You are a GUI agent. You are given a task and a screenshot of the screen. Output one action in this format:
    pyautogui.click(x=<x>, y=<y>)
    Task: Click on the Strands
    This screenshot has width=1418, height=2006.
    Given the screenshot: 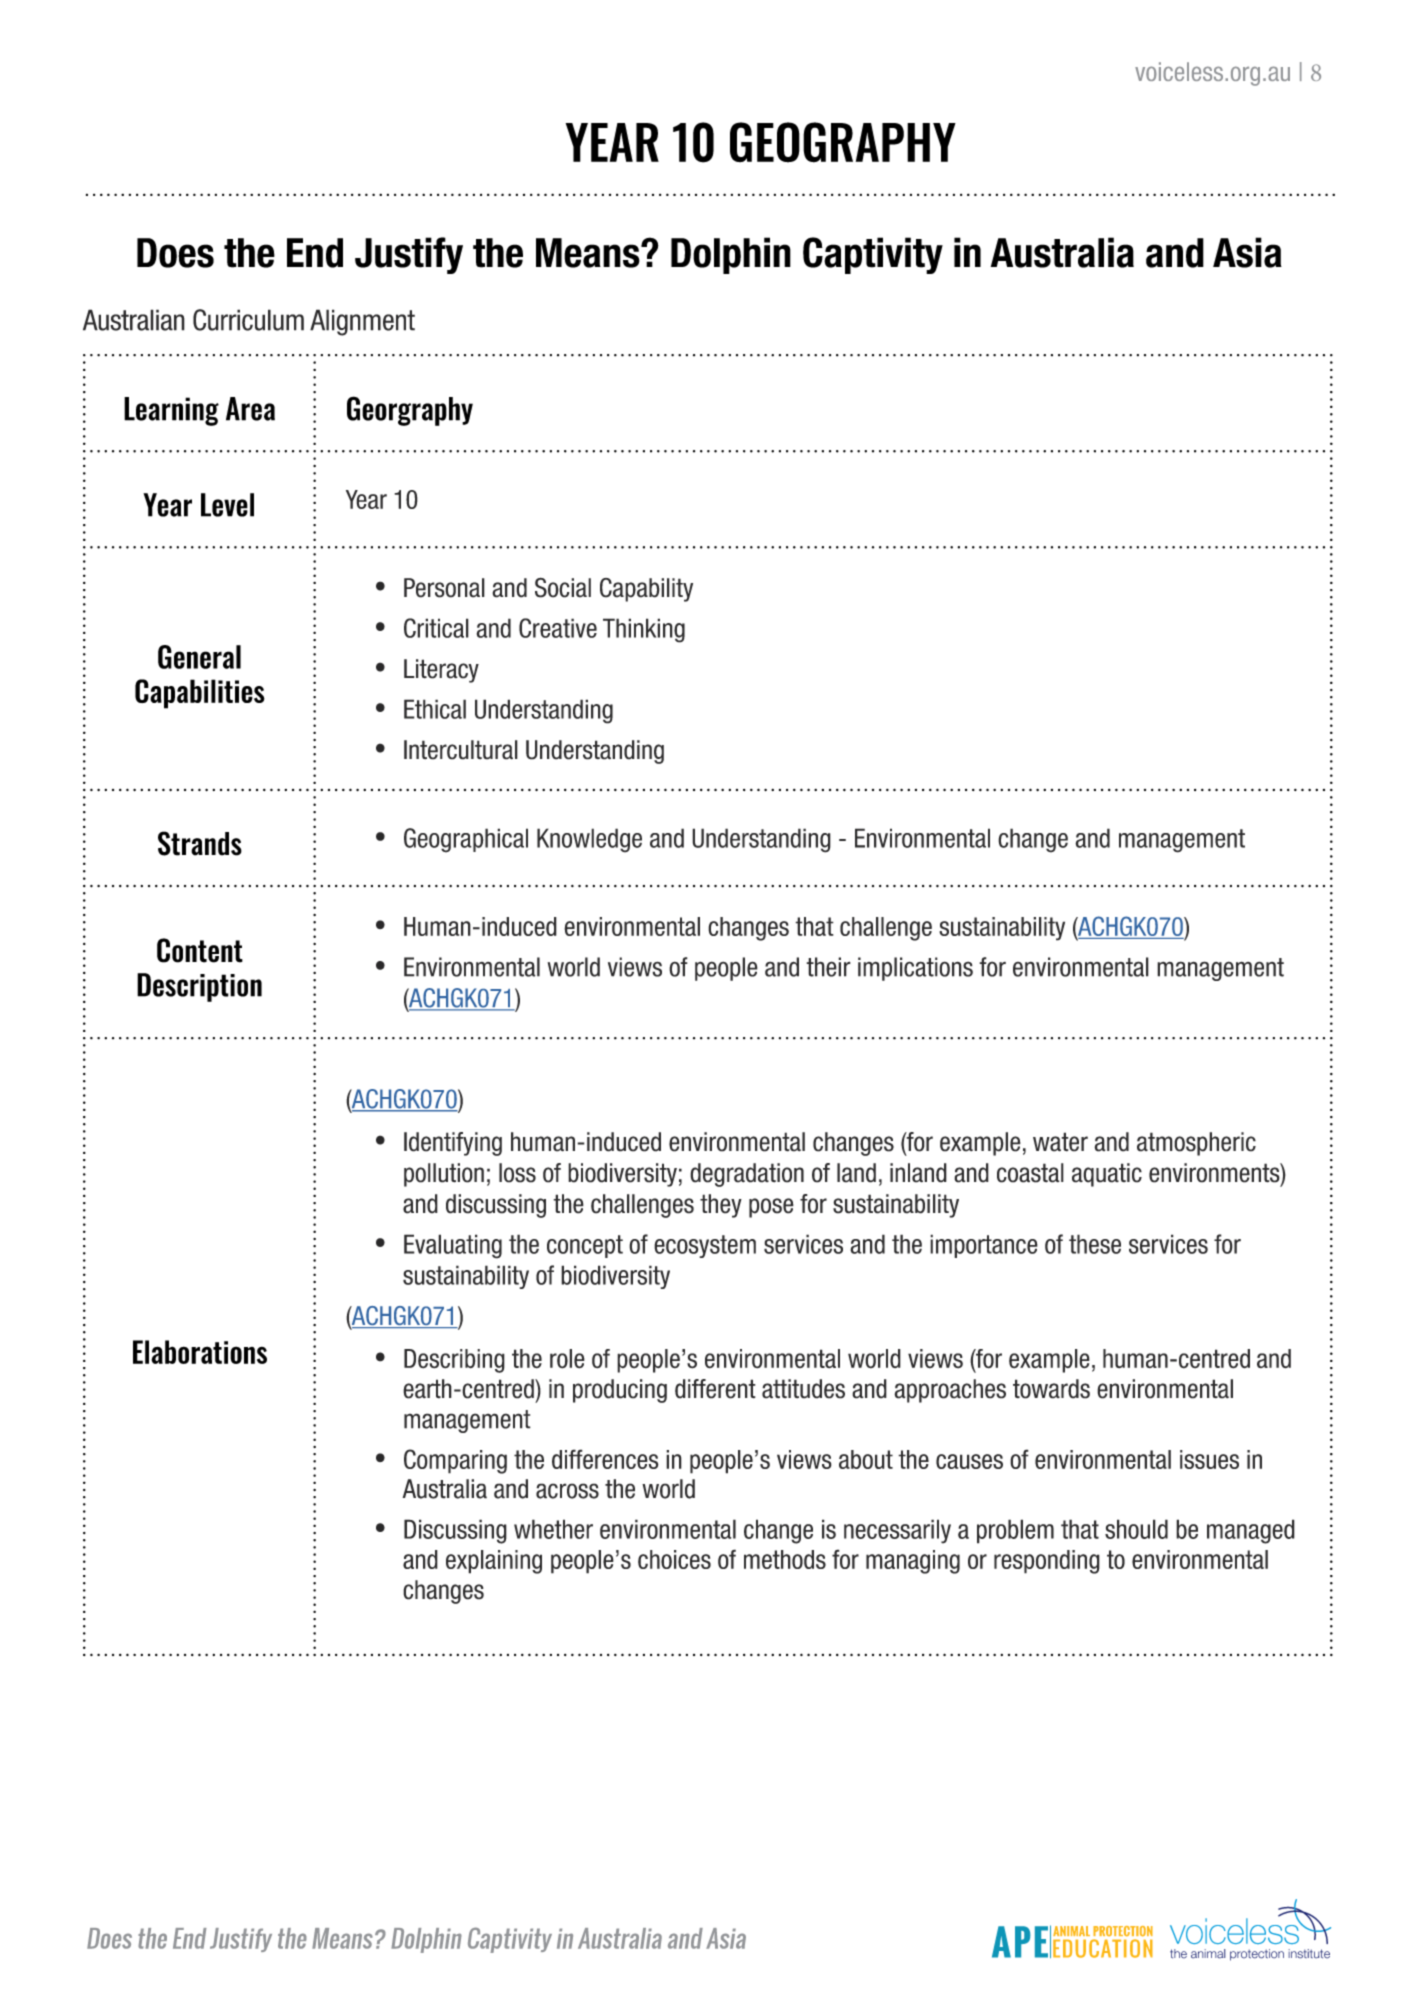 What is the action you would take?
    pyautogui.click(x=200, y=843)
